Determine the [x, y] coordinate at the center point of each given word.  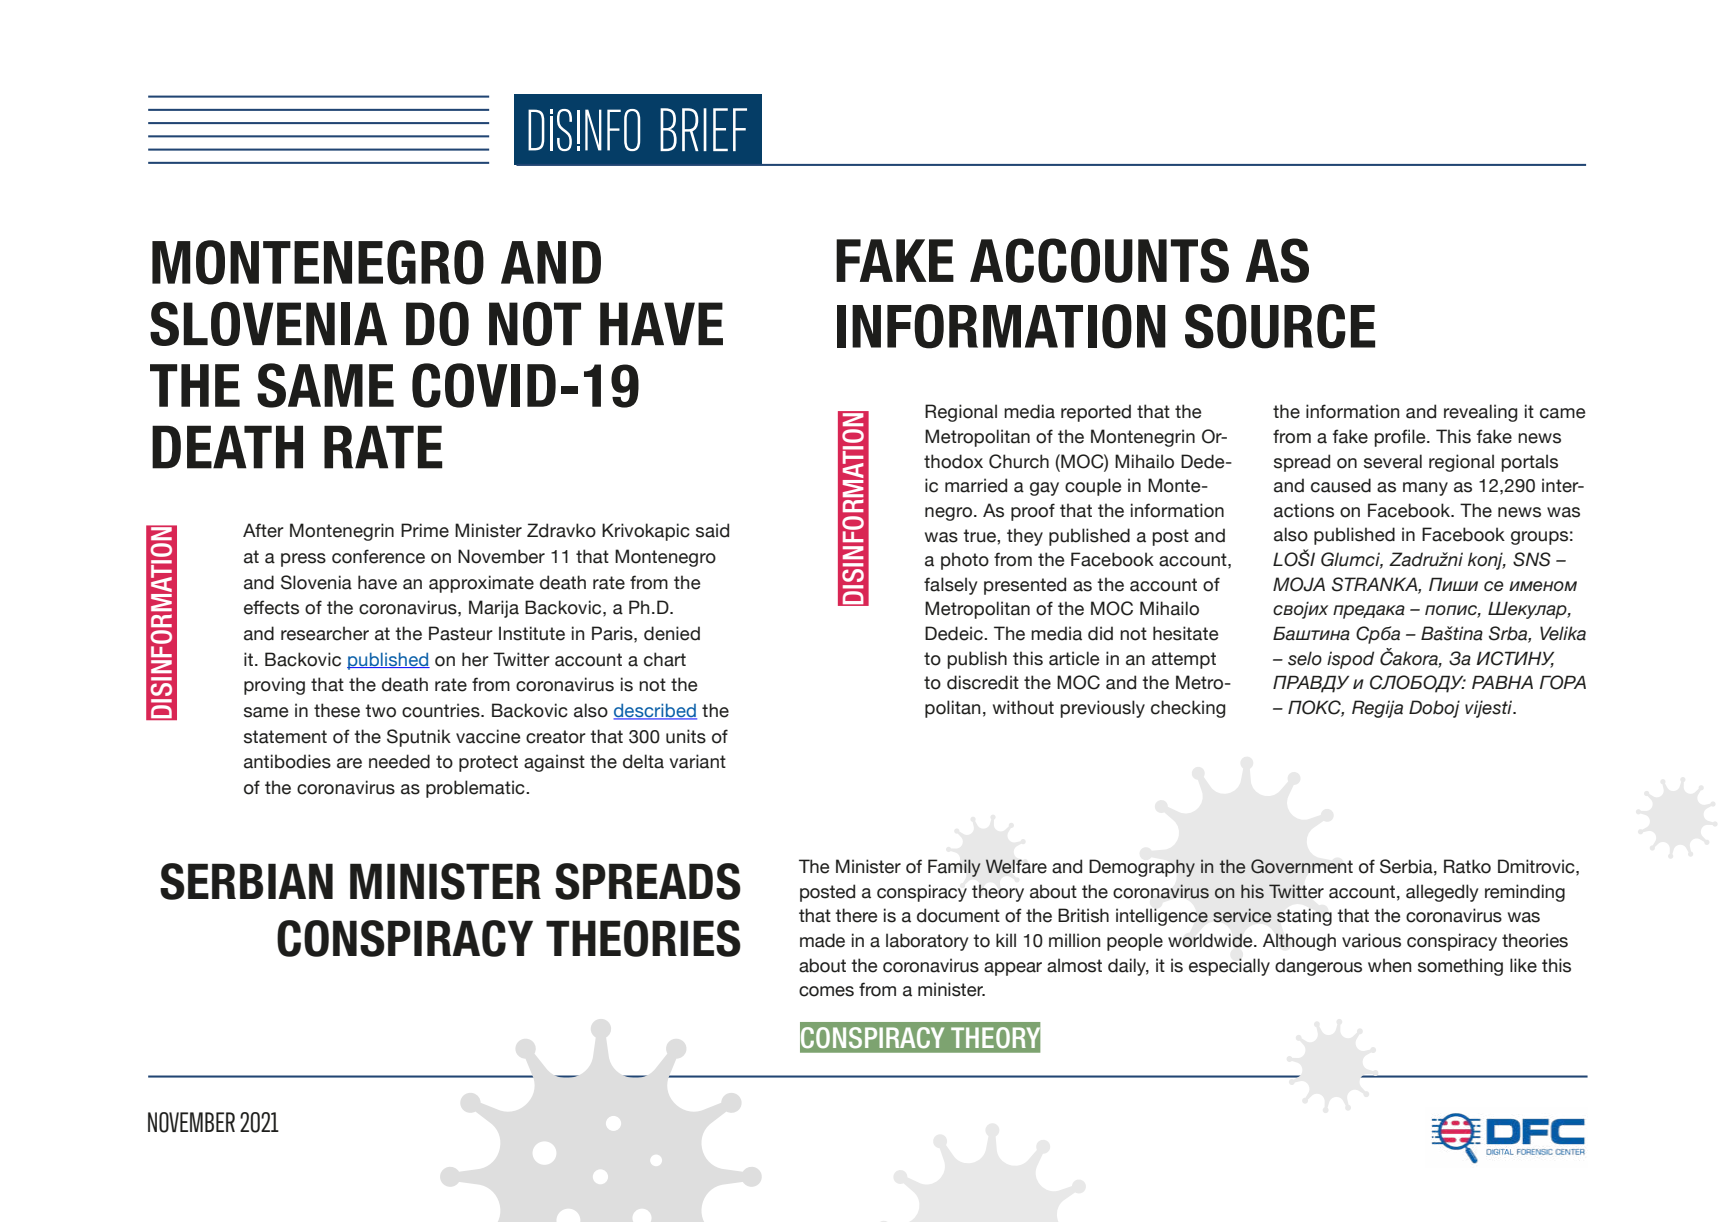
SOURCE [1280, 326]
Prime [425, 530]
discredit [983, 682]
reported [1096, 413]
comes [826, 991]
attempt [1184, 660]
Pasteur [461, 633]
